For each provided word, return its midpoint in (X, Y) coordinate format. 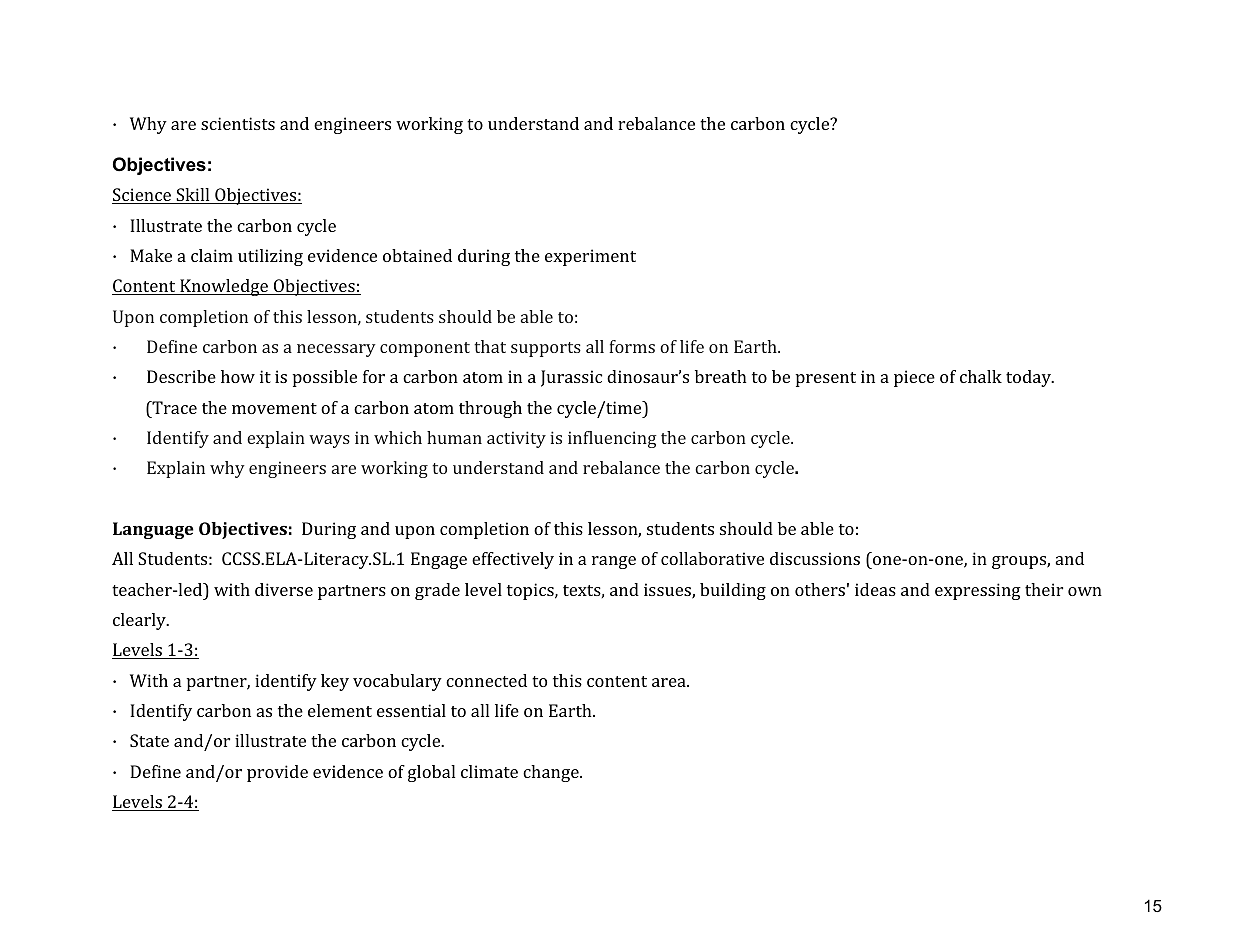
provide (277, 773)
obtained (417, 255)
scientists (238, 123)
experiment (590, 257)
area (670, 682)
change (552, 773)
